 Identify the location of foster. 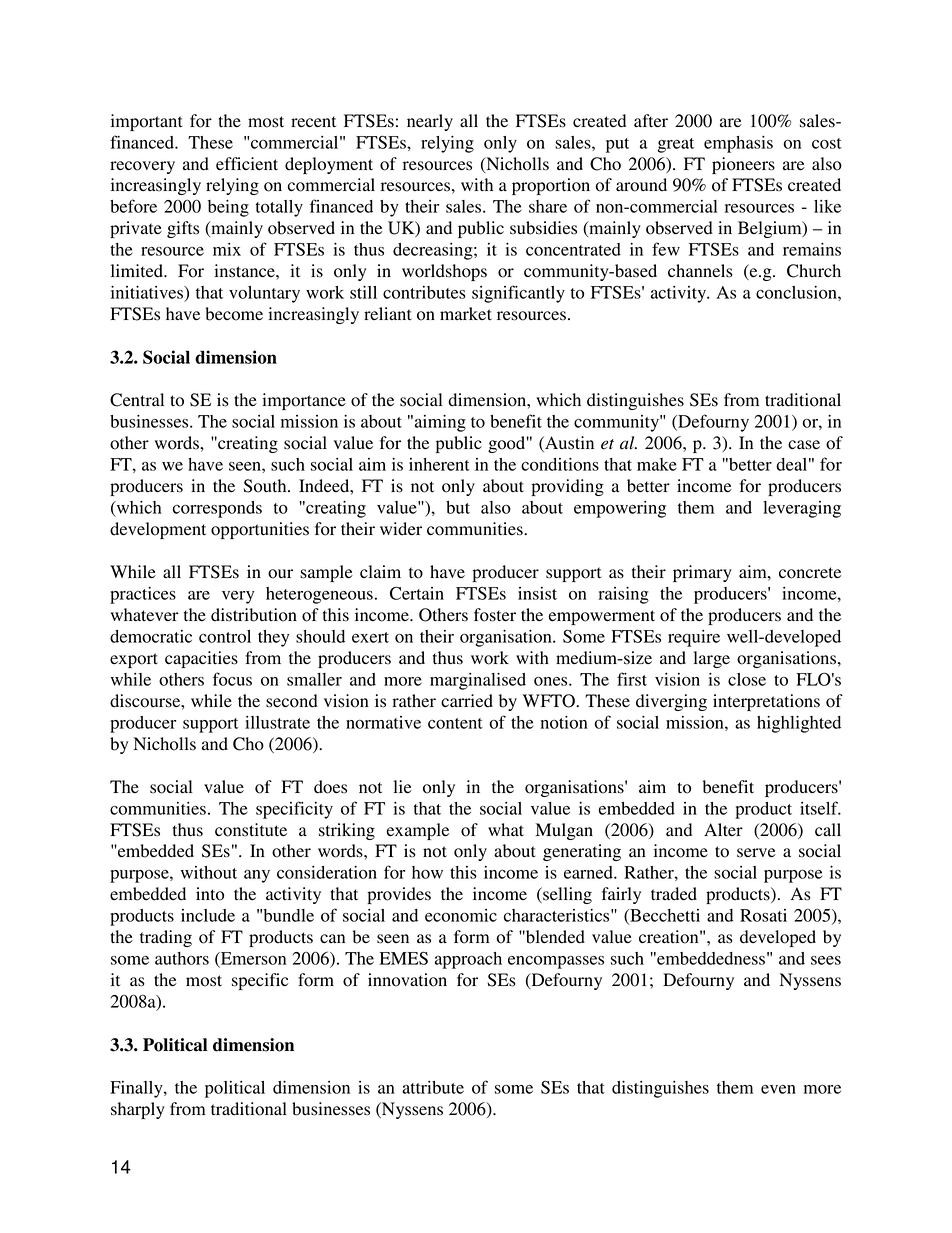
(495, 615).
